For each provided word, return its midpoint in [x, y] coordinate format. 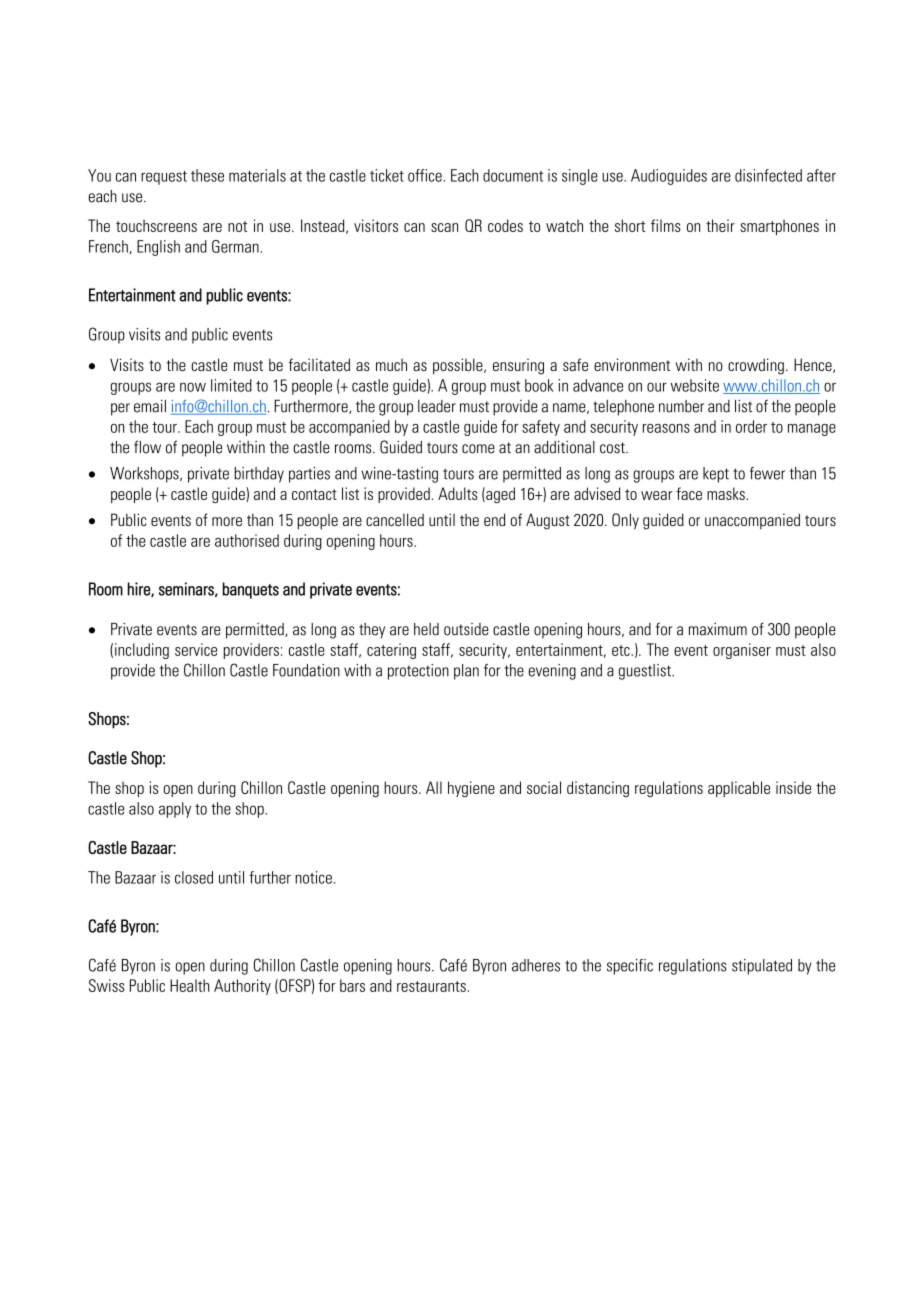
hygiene [471, 789]
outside [466, 629]
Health [189, 985]
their [720, 225]
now [193, 387]
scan [444, 227]
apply [175, 810]
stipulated [762, 967]
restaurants [431, 986]
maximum [718, 629]
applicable [739, 789]
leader [437, 406]
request [164, 178]
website [695, 385]
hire [139, 589]
